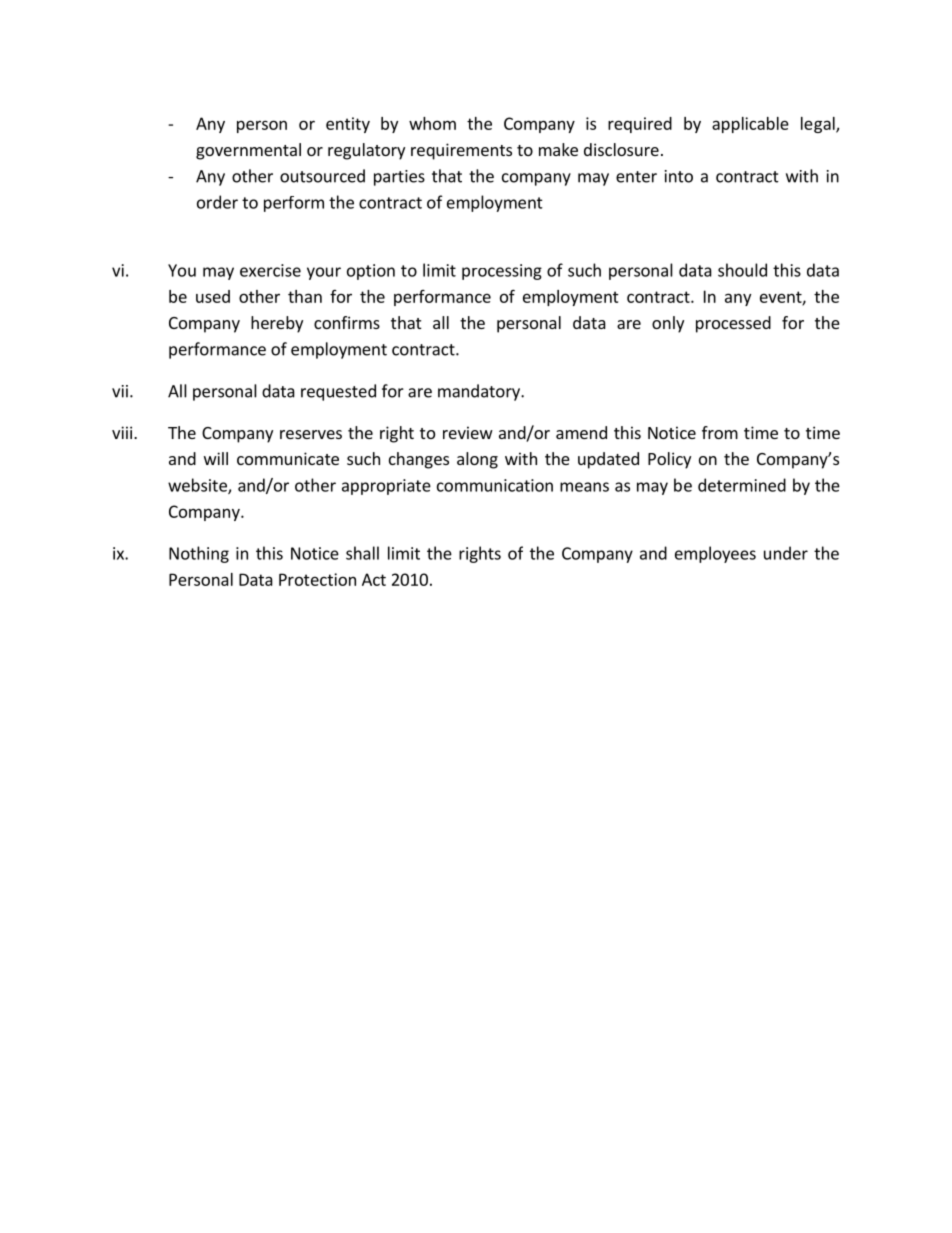  Describe the element at coordinates (248, 151) in the screenshot. I see `governmental` at that location.
